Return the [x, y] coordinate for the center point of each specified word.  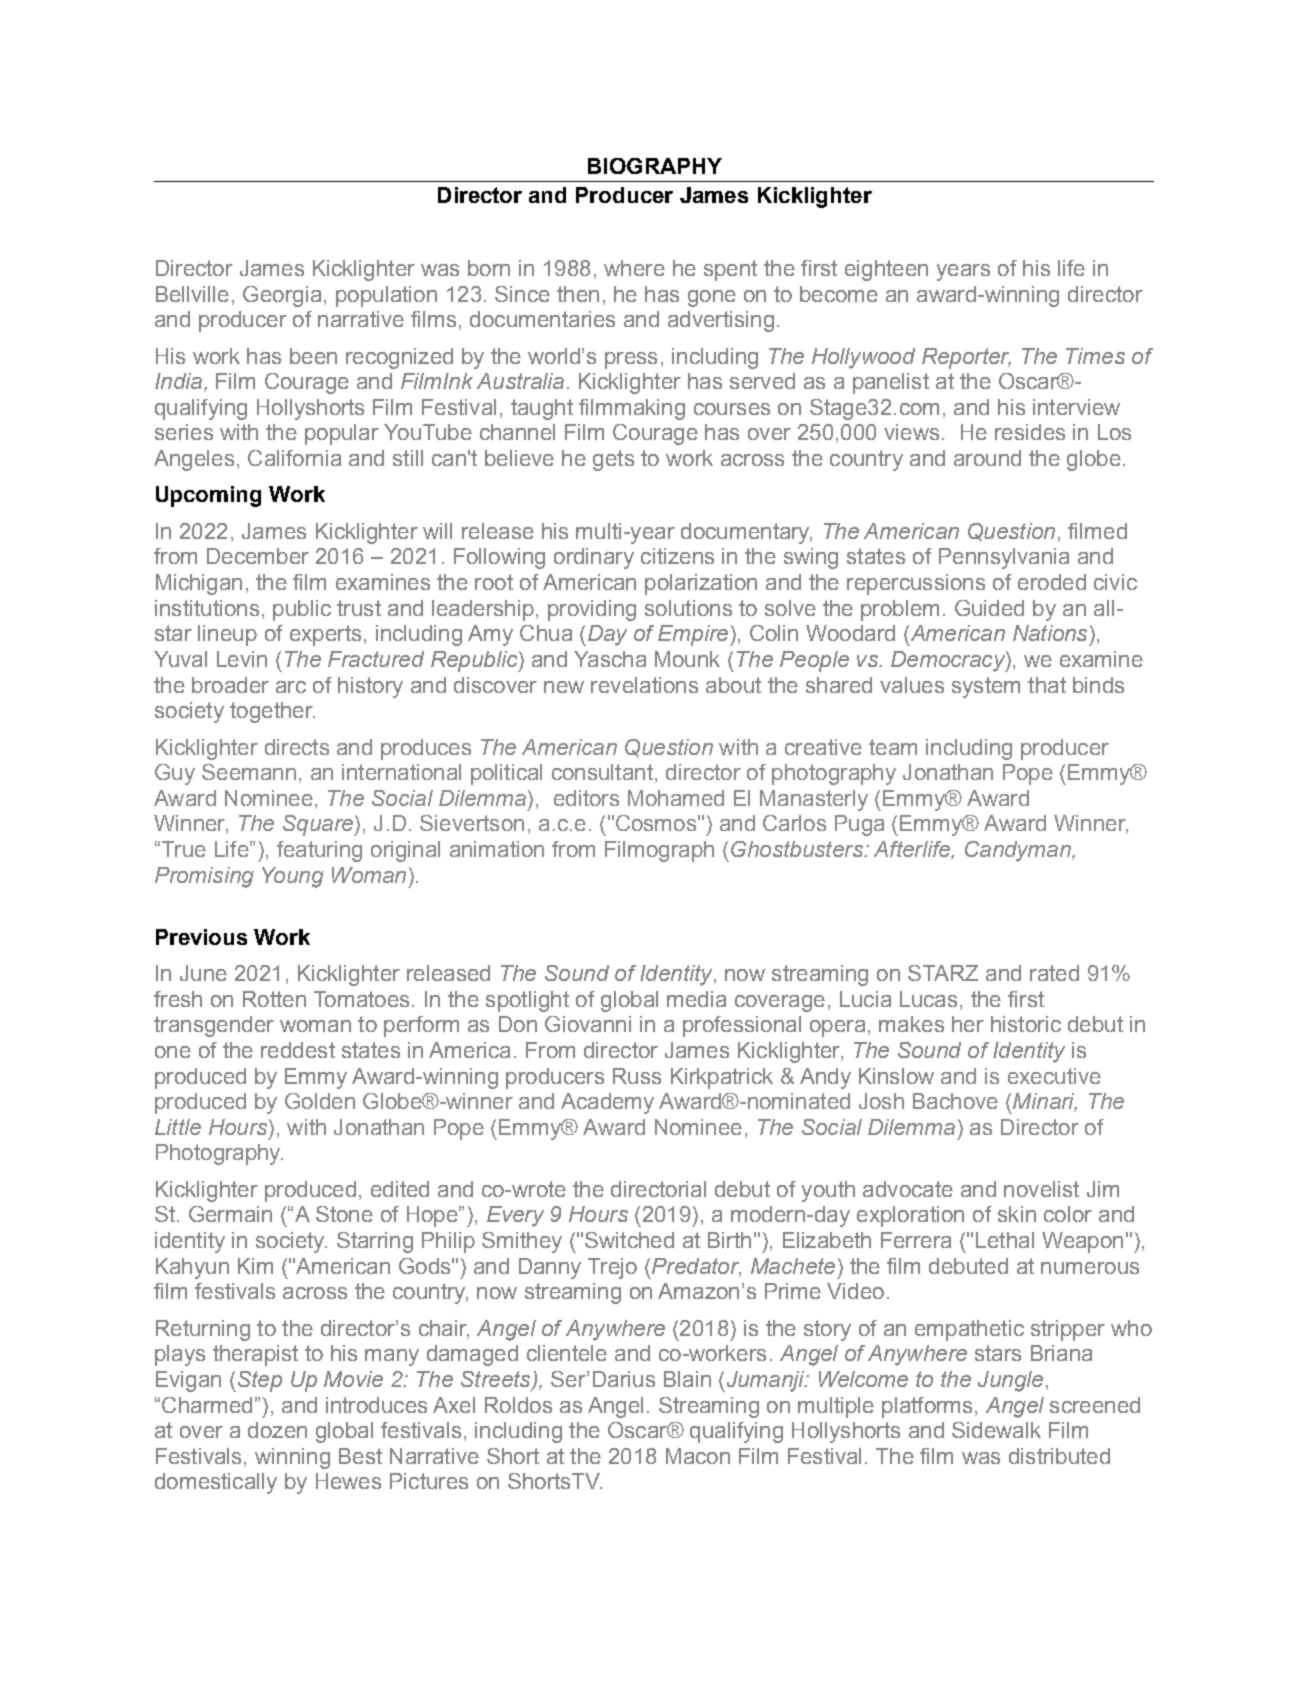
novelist [1041, 1189]
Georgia [282, 296]
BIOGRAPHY [655, 166]
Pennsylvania [1004, 558]
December [258, 556]
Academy [607, 1103]
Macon [698, 1456]
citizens [677, 556]
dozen [277, 1430]
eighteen [886, 270]
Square [319, 825]
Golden [320, 1101]
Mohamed [676, 798]
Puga [859, 825]
